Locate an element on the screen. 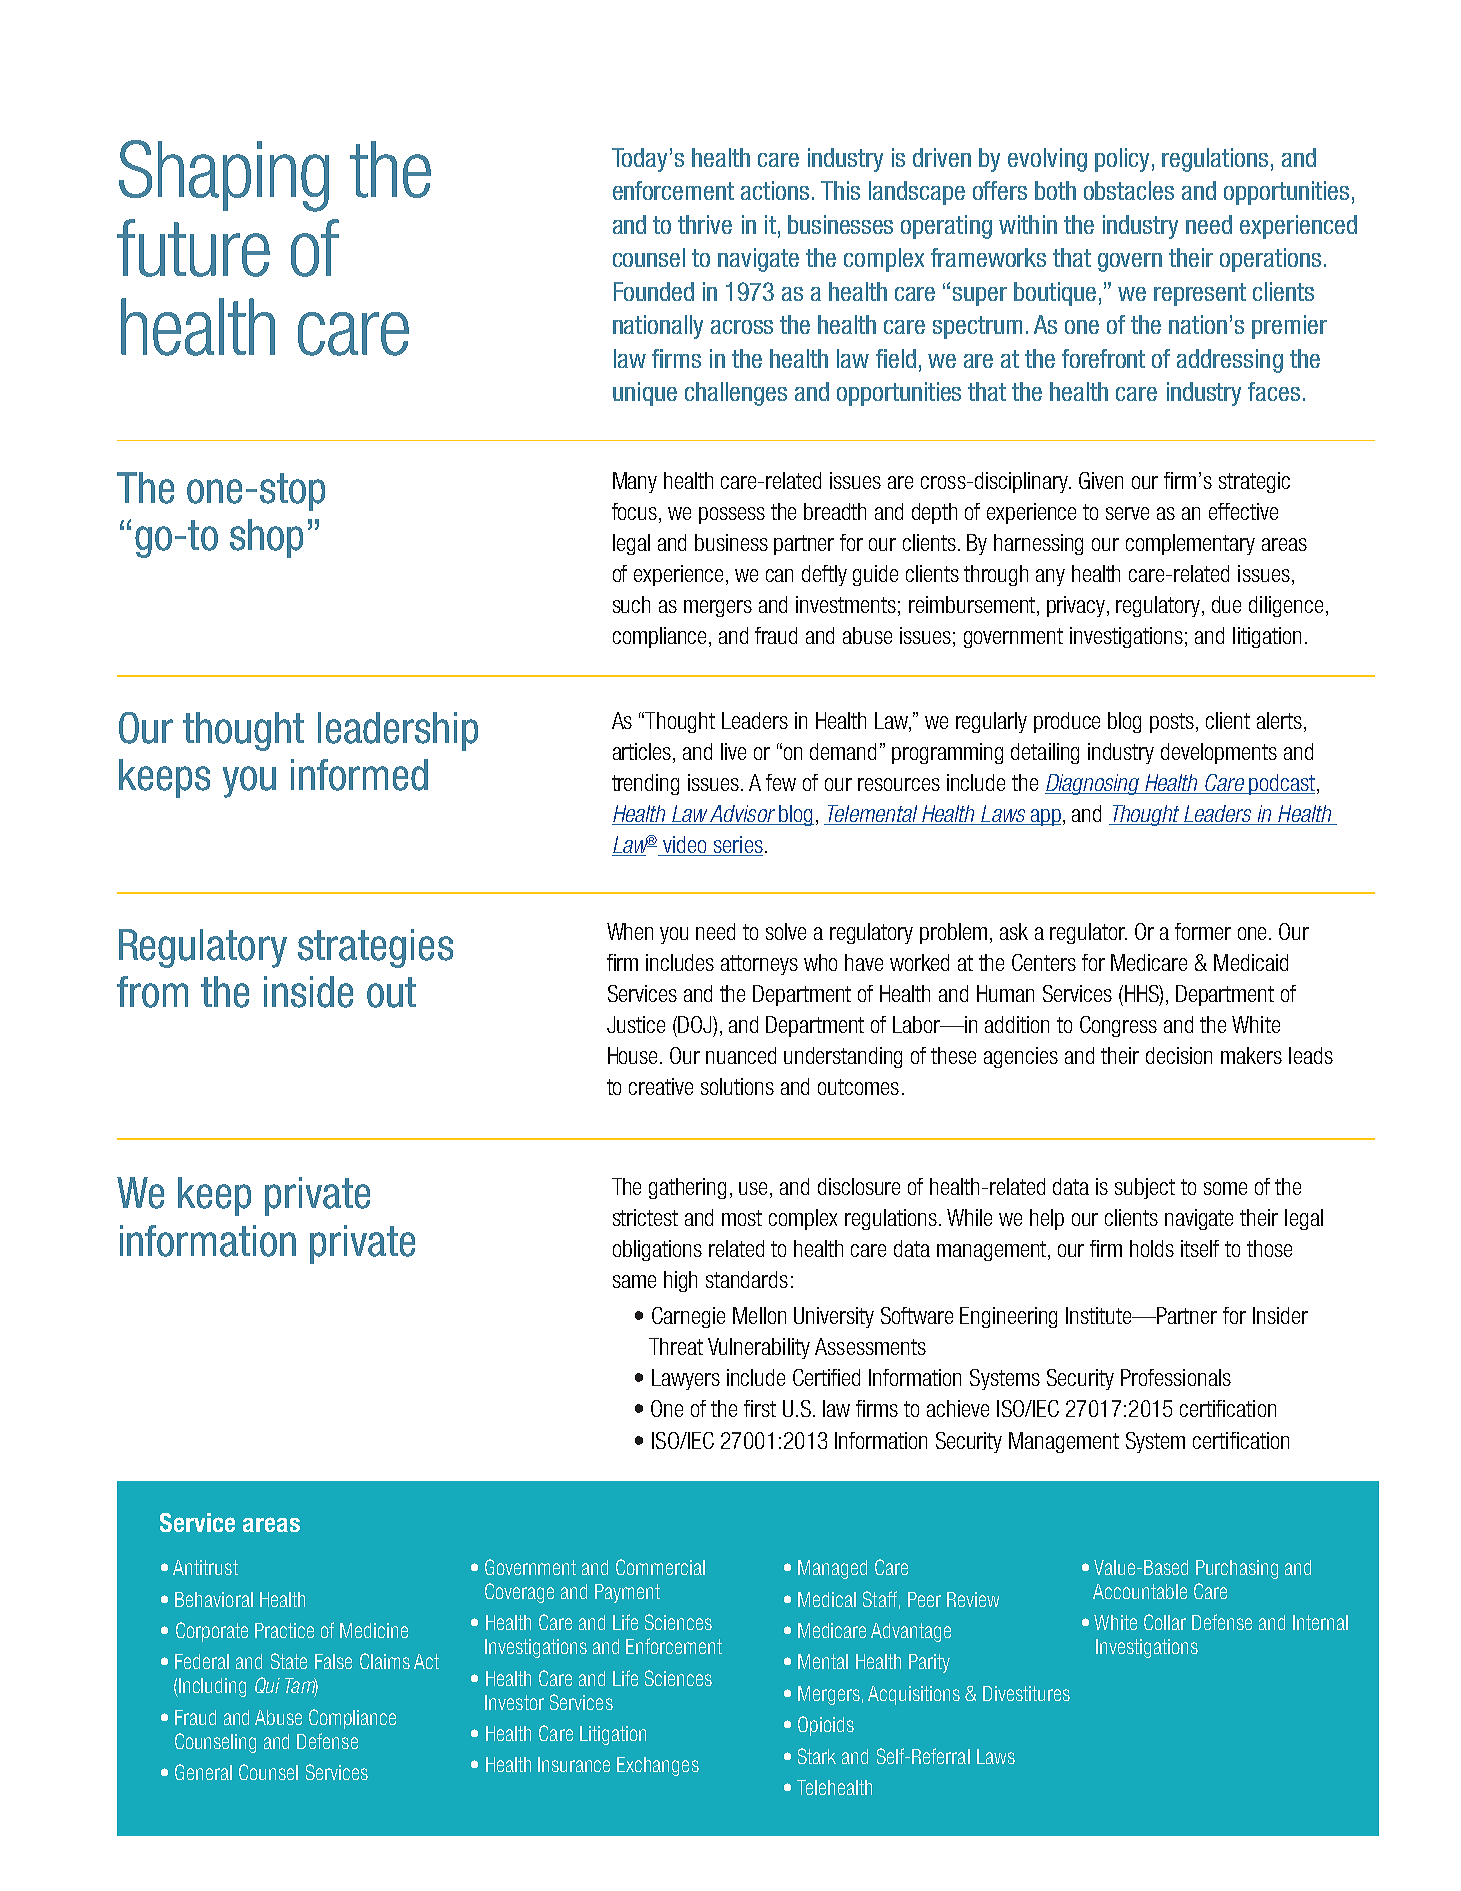 The image size is (1461, 1891). Shaping is located at coordinates (224, 176).
